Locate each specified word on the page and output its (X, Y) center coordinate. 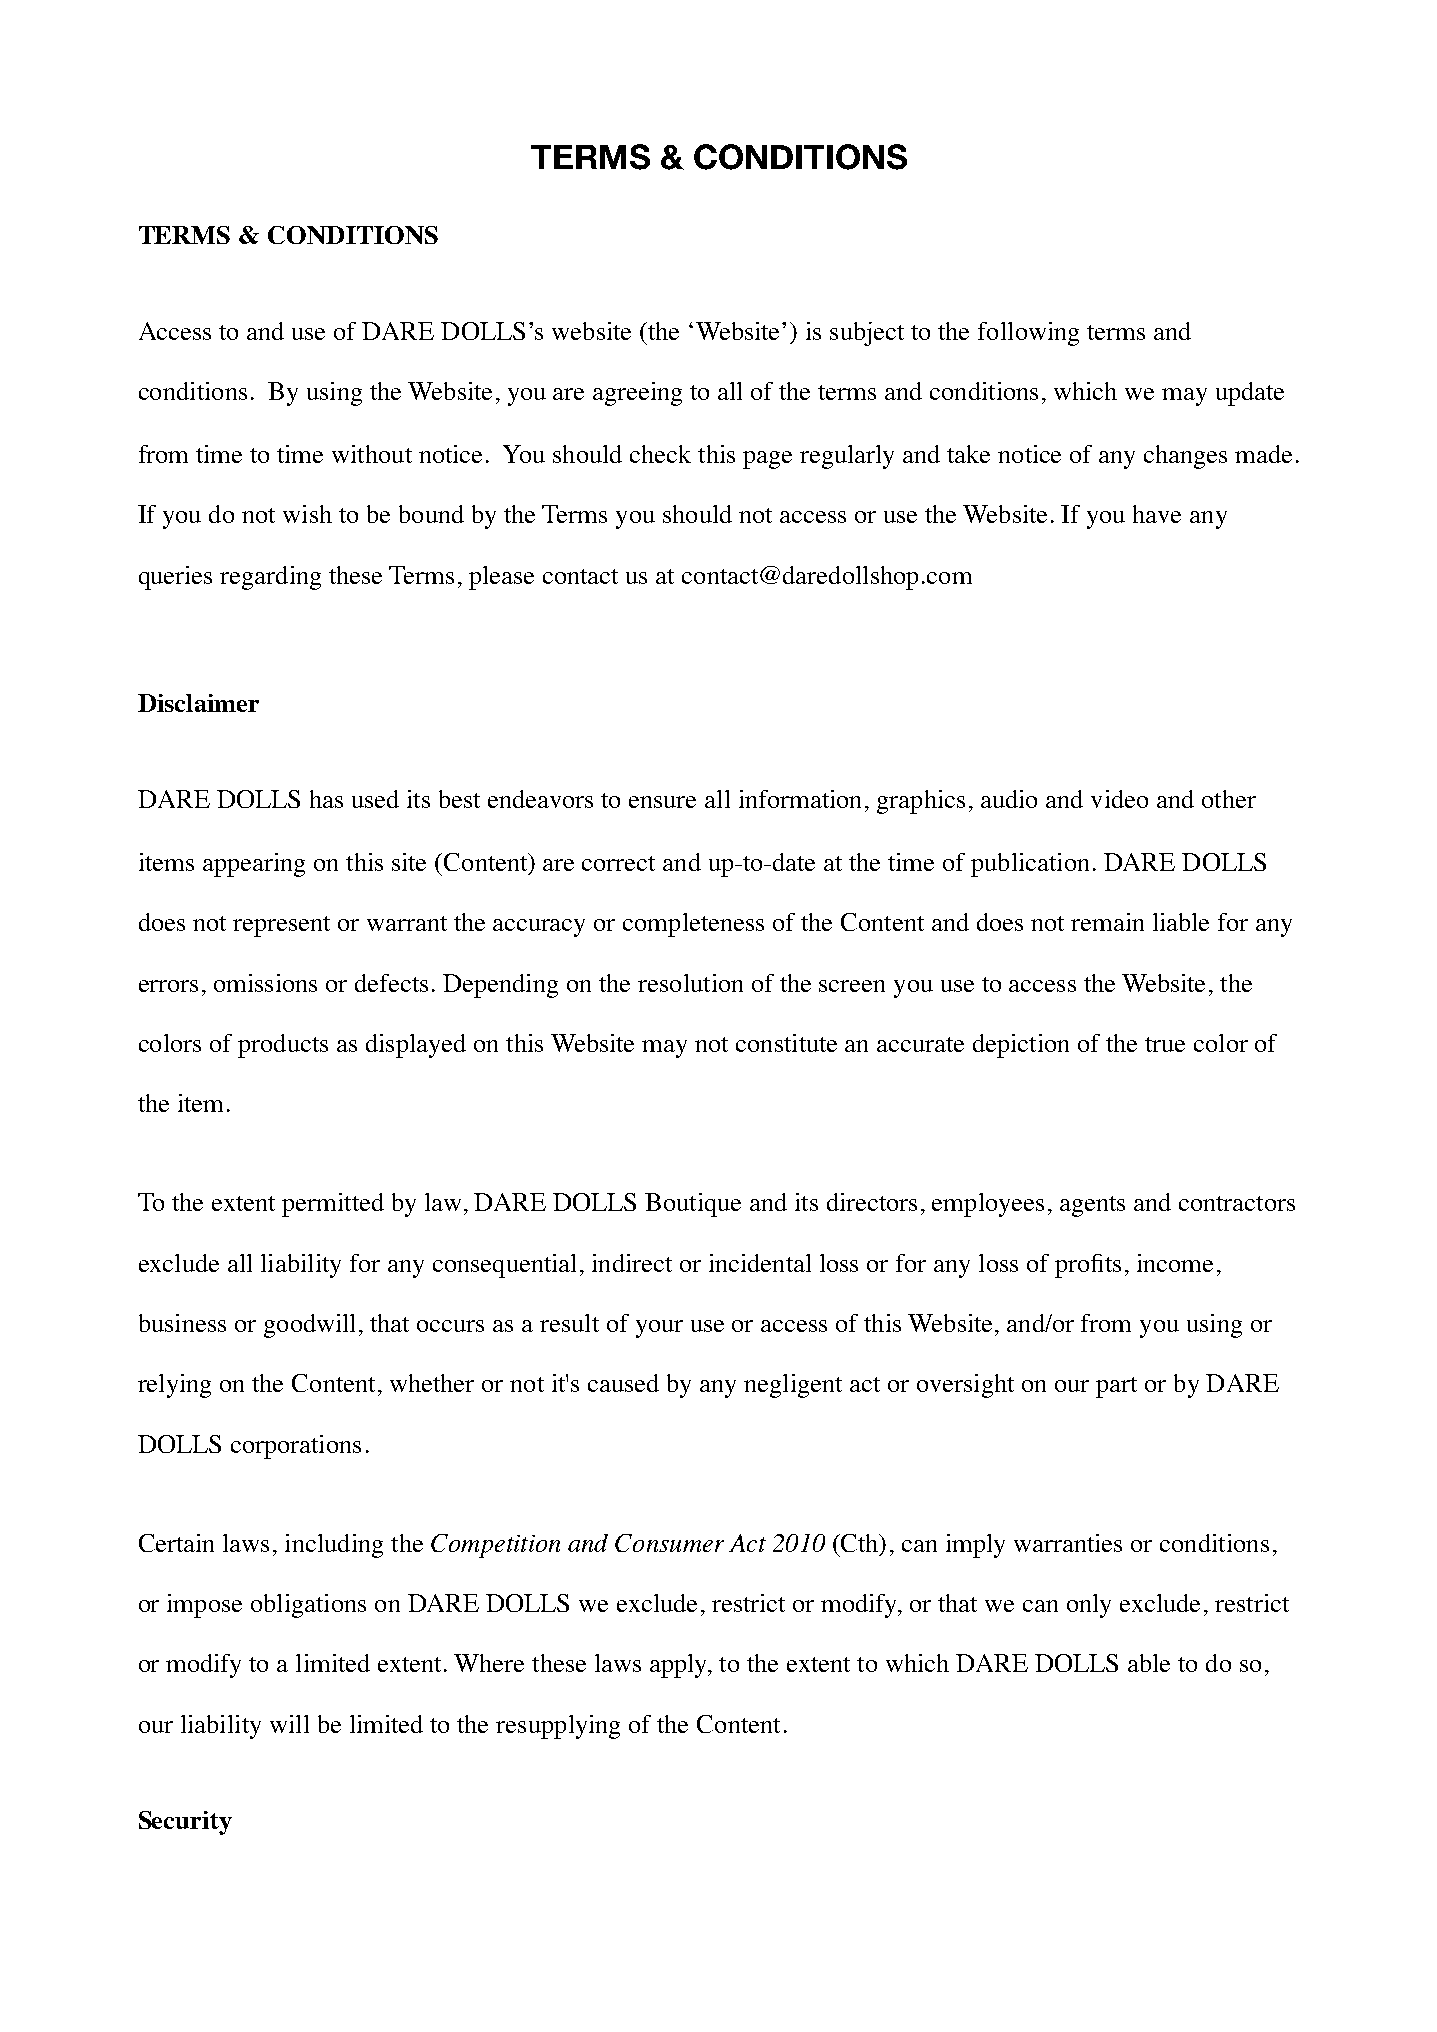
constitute (786, 1043)
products (283, 1046)
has (326, 799)
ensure (662, 802)
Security (185, 1823)
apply (680, 1666)
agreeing (637, 394)
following (1028, 334)
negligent (793, 1386)
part (1116, 1387)
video (1119, 799)
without (372, 454)
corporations (296, 1447)
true (1165, 1044)
